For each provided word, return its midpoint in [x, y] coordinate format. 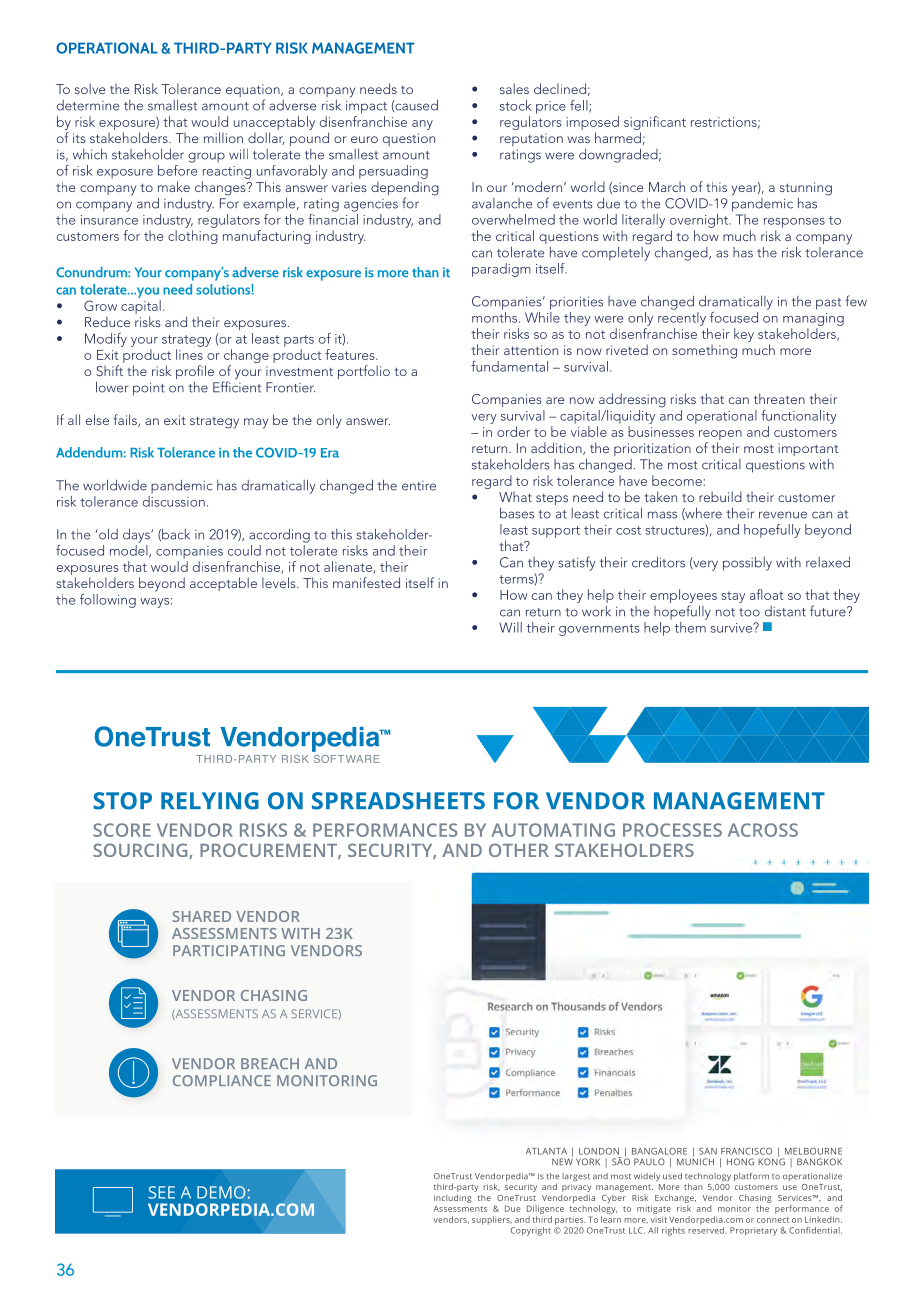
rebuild [720, 496]
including [453, 1198]
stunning [806, 189]
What [515, 496]
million [223, 137]
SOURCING [141, 851]
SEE [161, 1192]
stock [516, 105]
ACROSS [763, 830]
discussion [174, 501]
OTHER [519, 850]
